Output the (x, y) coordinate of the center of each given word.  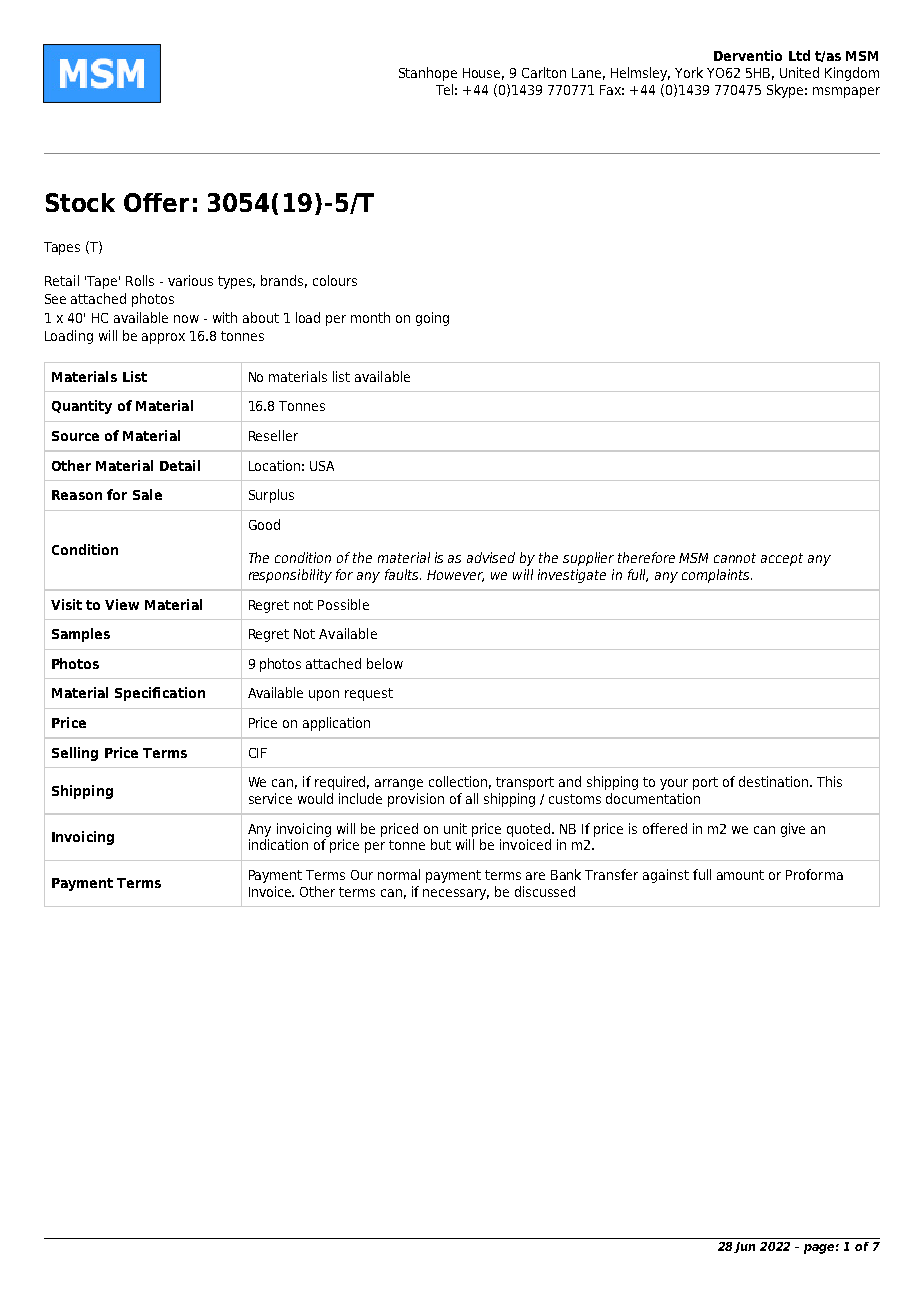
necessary (456, 894)
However (455, 576)
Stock (80, 202)
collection (460, 782)
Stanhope (428, 74)
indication (278, 844)
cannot (735, 558)
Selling (75, 754)
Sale (147, 494)
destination (775, 781)
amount (740, 875)
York (689, 72)
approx (163, 338)
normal (399, 874)
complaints (717, 576)
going (432, 319)
